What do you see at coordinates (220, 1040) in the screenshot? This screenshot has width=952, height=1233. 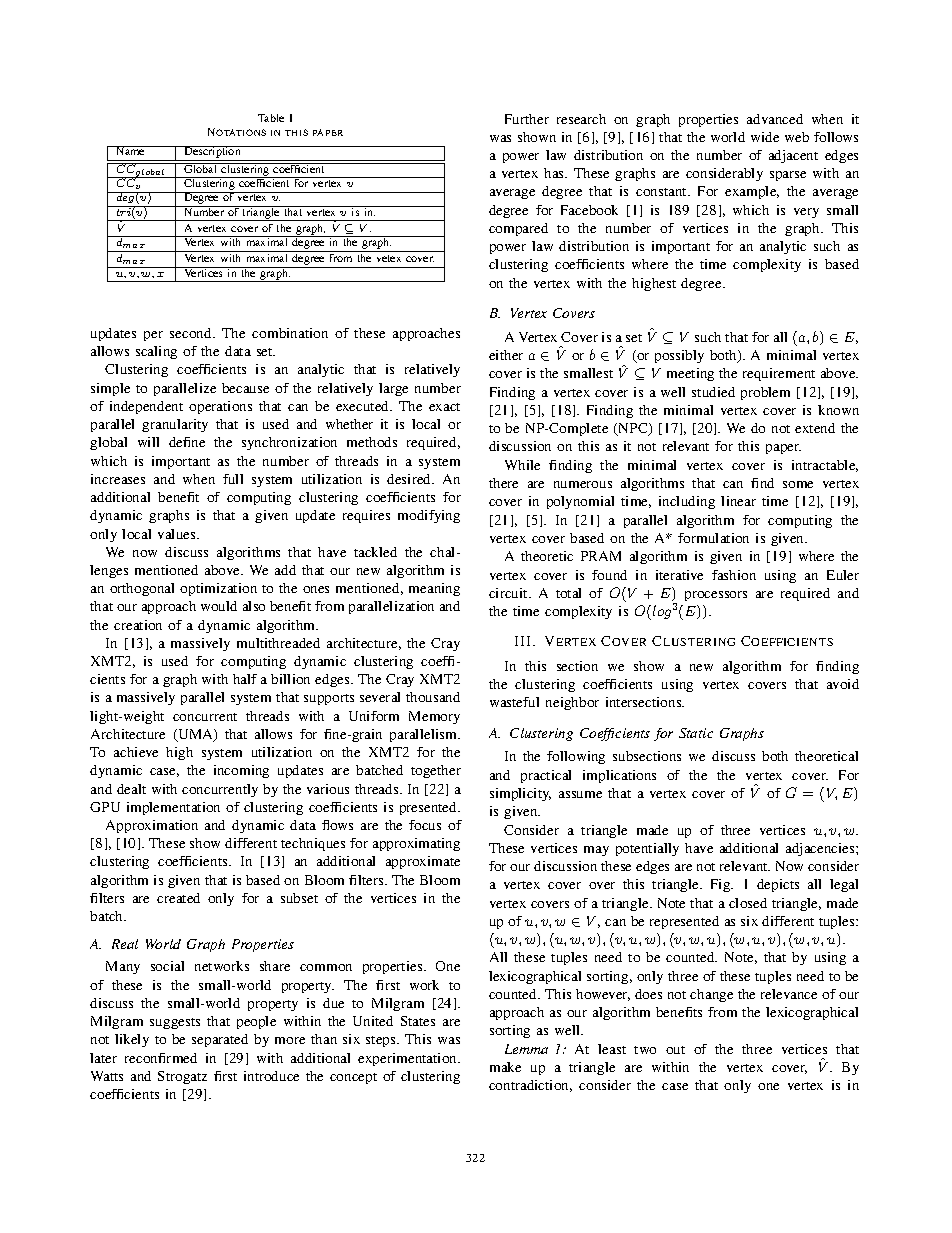 I see `separated` at bounding box center [220, 1040].
